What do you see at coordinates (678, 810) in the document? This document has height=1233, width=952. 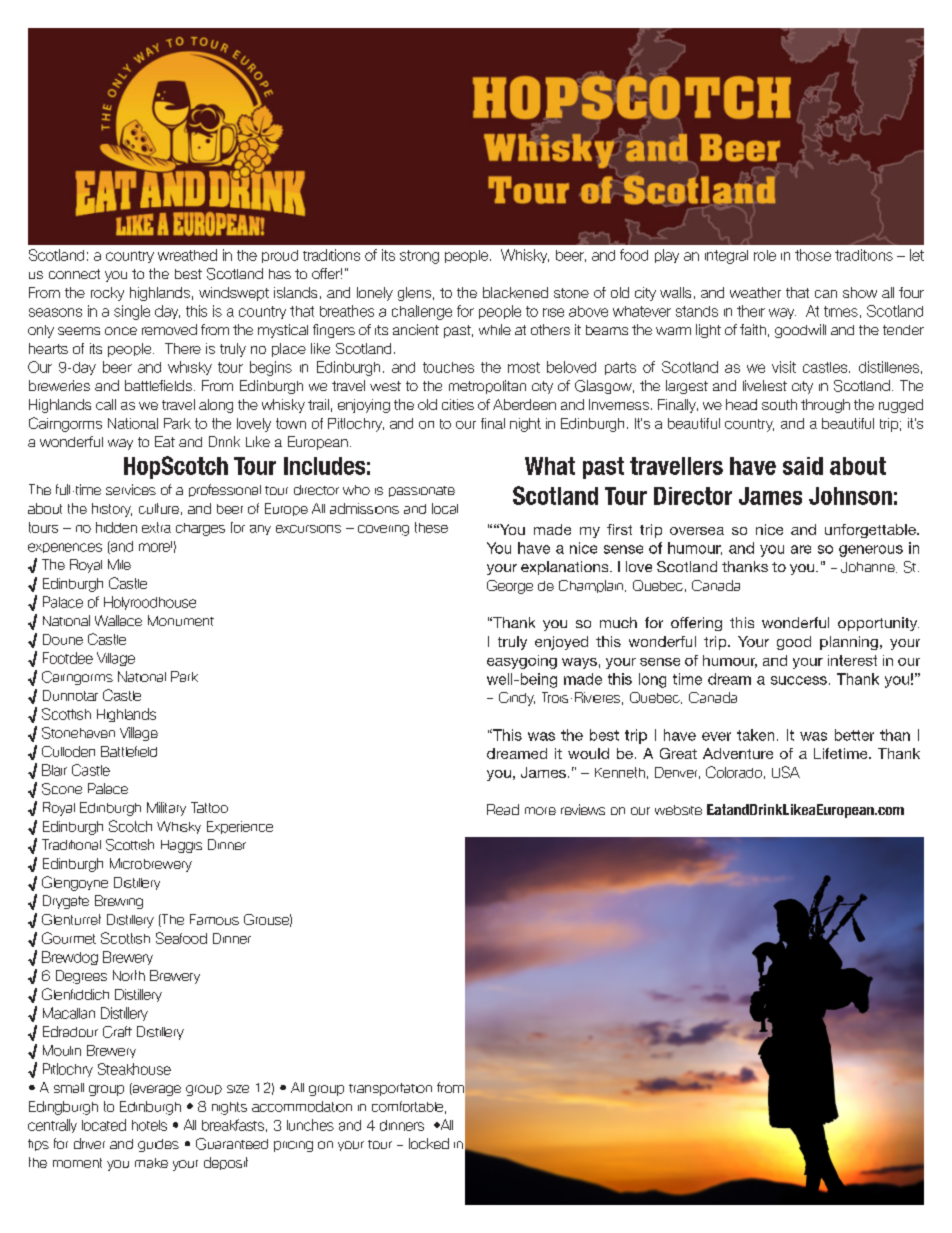 I see `website` at bounding box center [678, 810].
